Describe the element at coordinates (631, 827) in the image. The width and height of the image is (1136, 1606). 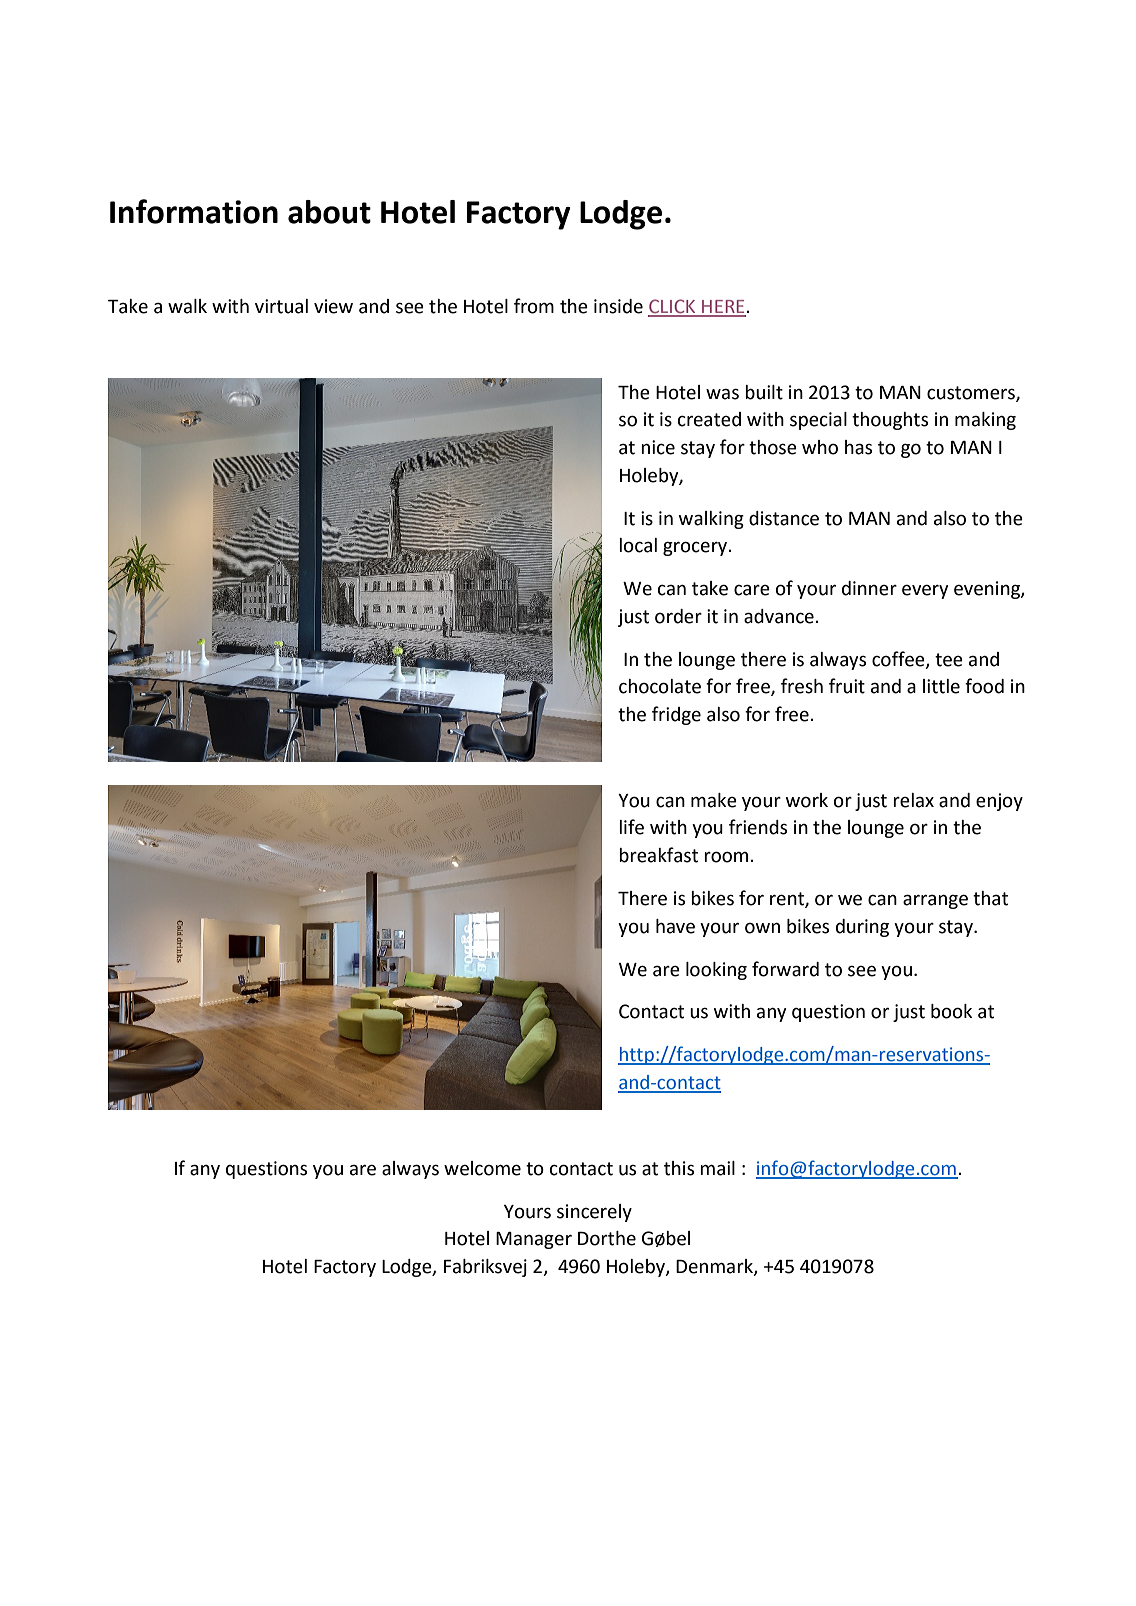
I see `life` at that location.
